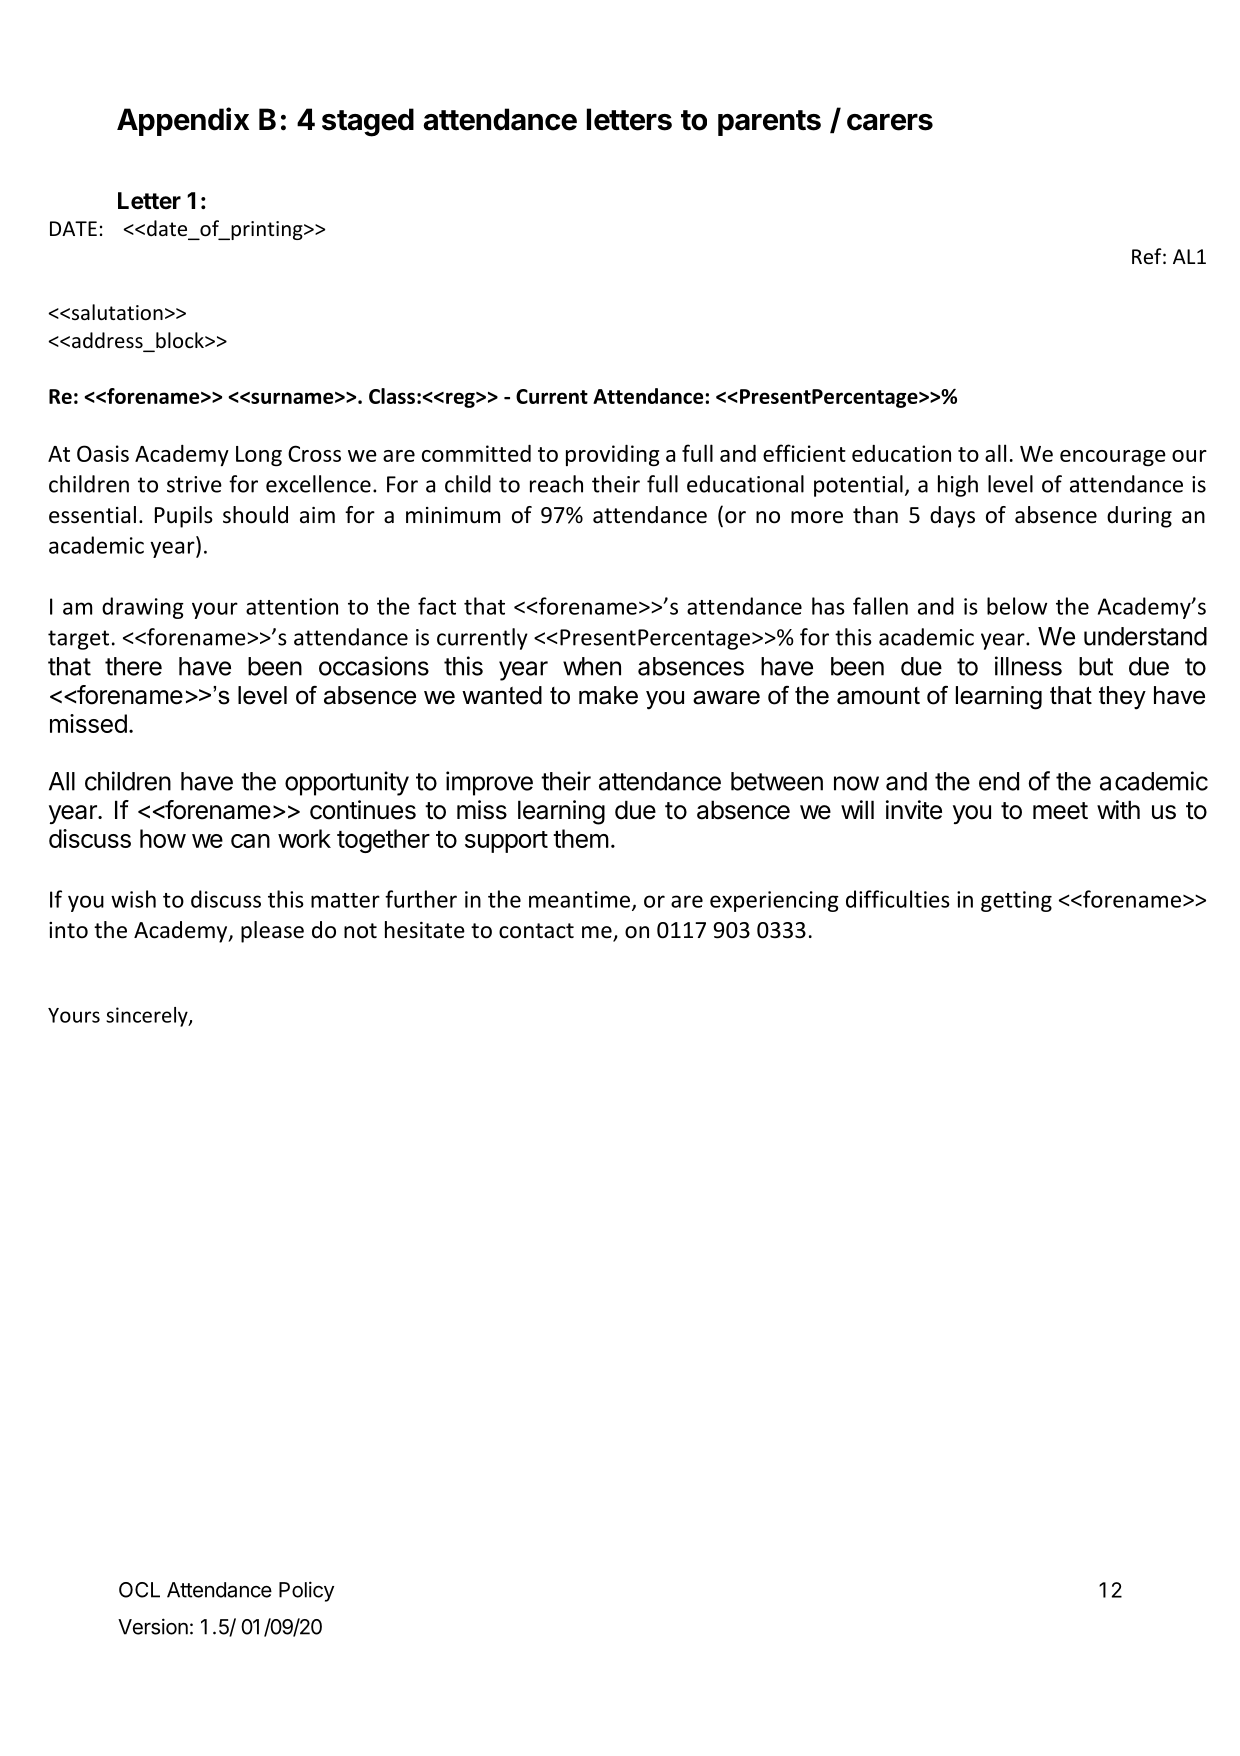 This screenshot has width=1240, height=1756. What do you see at coordinates (769, 123) in the screenshot?
I see `parents` at bounding box center [769, 123].
